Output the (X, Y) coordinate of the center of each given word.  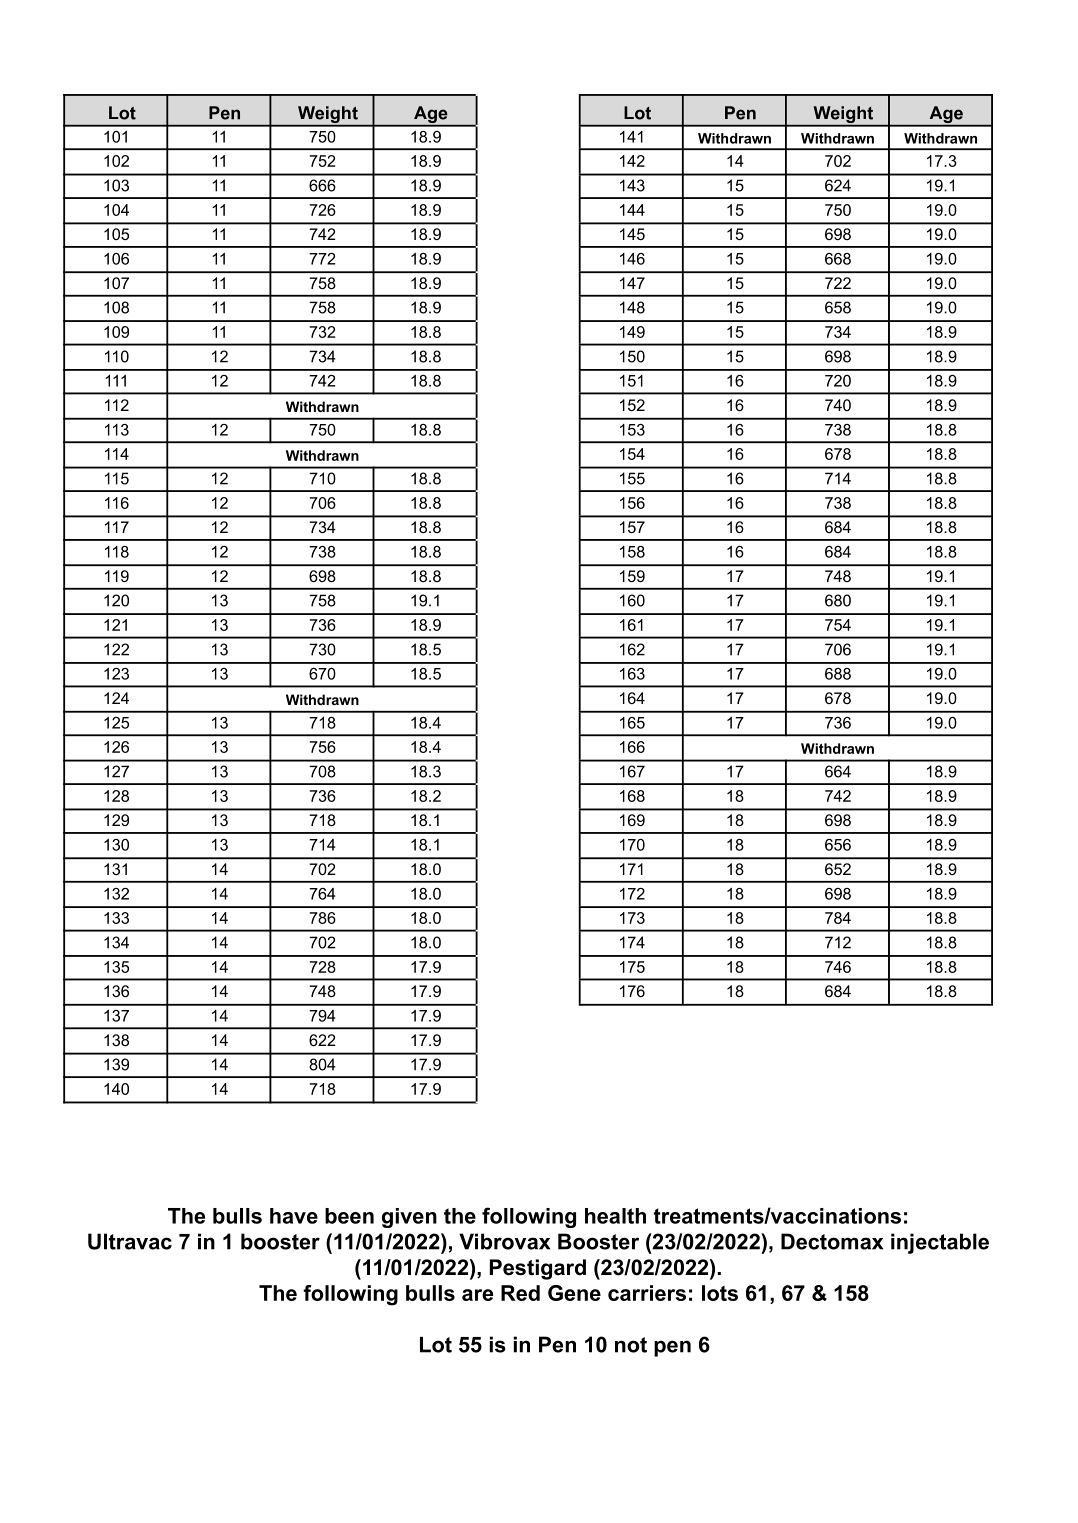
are (477, 1295)
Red (520, 1293)
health (615, 1216)
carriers (647, 1293)
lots (720, 1293)
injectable (940, 1243)
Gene (574, 1293)
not (631, 1345)
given (409, 1218)
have (294, 1216)
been (349, 1216)
